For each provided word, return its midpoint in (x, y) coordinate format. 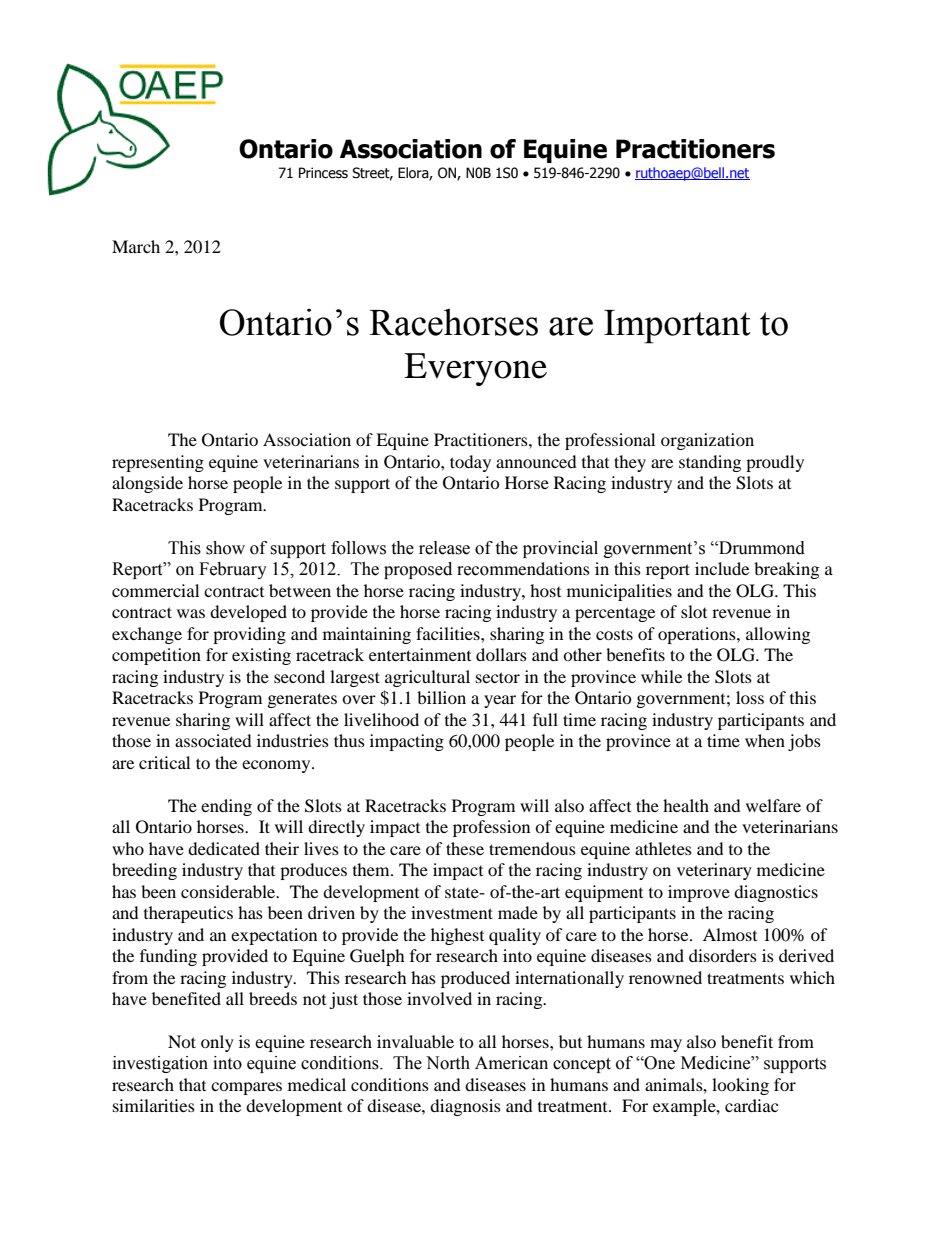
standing (710, 463)
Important (677, 327)
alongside (147, 484)
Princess (323, 173)
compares (246, 1088)
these (465, 848)
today (470, 463)
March (136, 246)
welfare (773, 805)
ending (226, 807)
